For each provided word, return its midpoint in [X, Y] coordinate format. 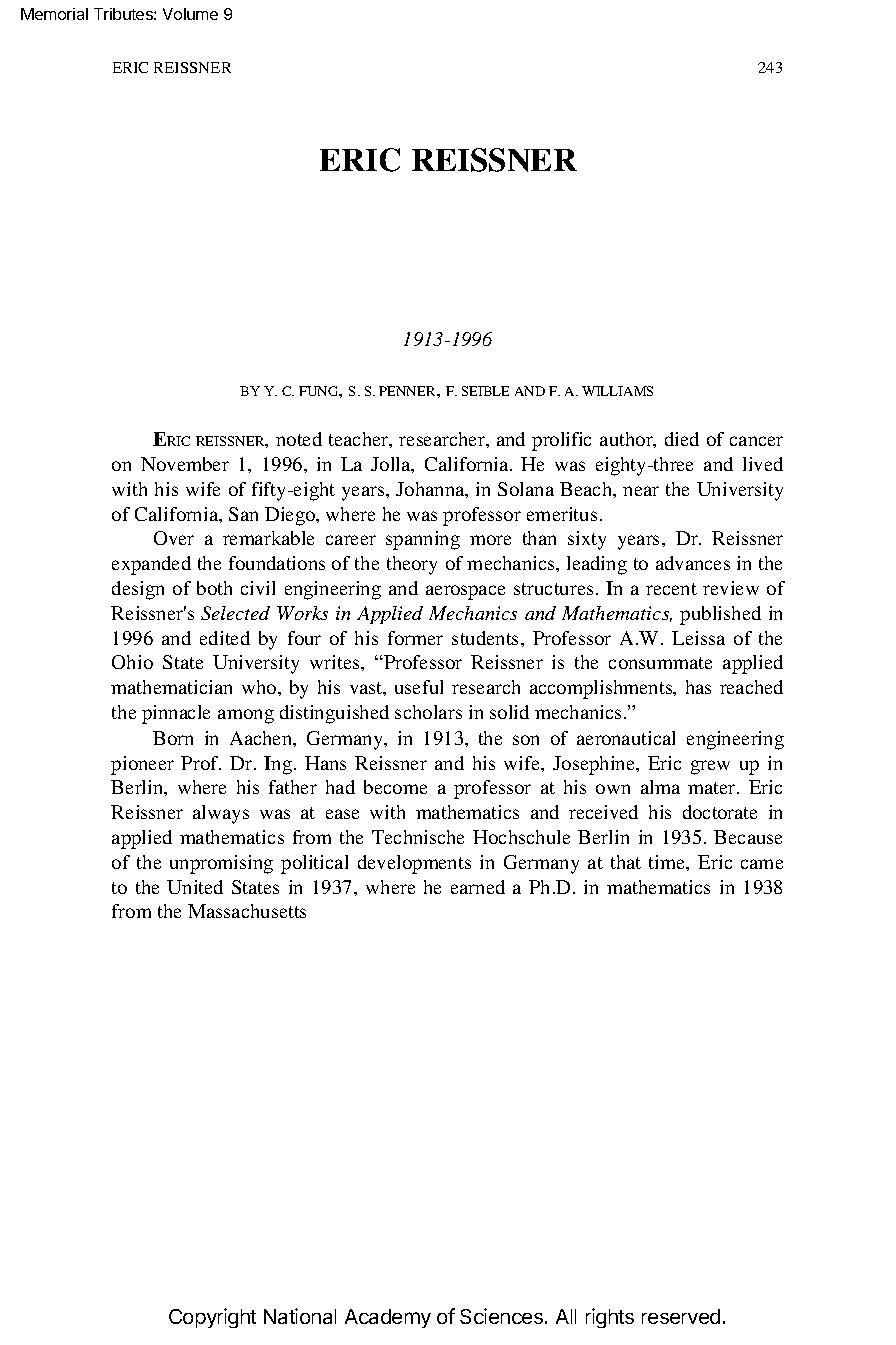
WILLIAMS [617, 391]
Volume [190, 14]
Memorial [54, 14]
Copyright [212, 1318]
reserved [681, 1316]
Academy [388, 1318]
